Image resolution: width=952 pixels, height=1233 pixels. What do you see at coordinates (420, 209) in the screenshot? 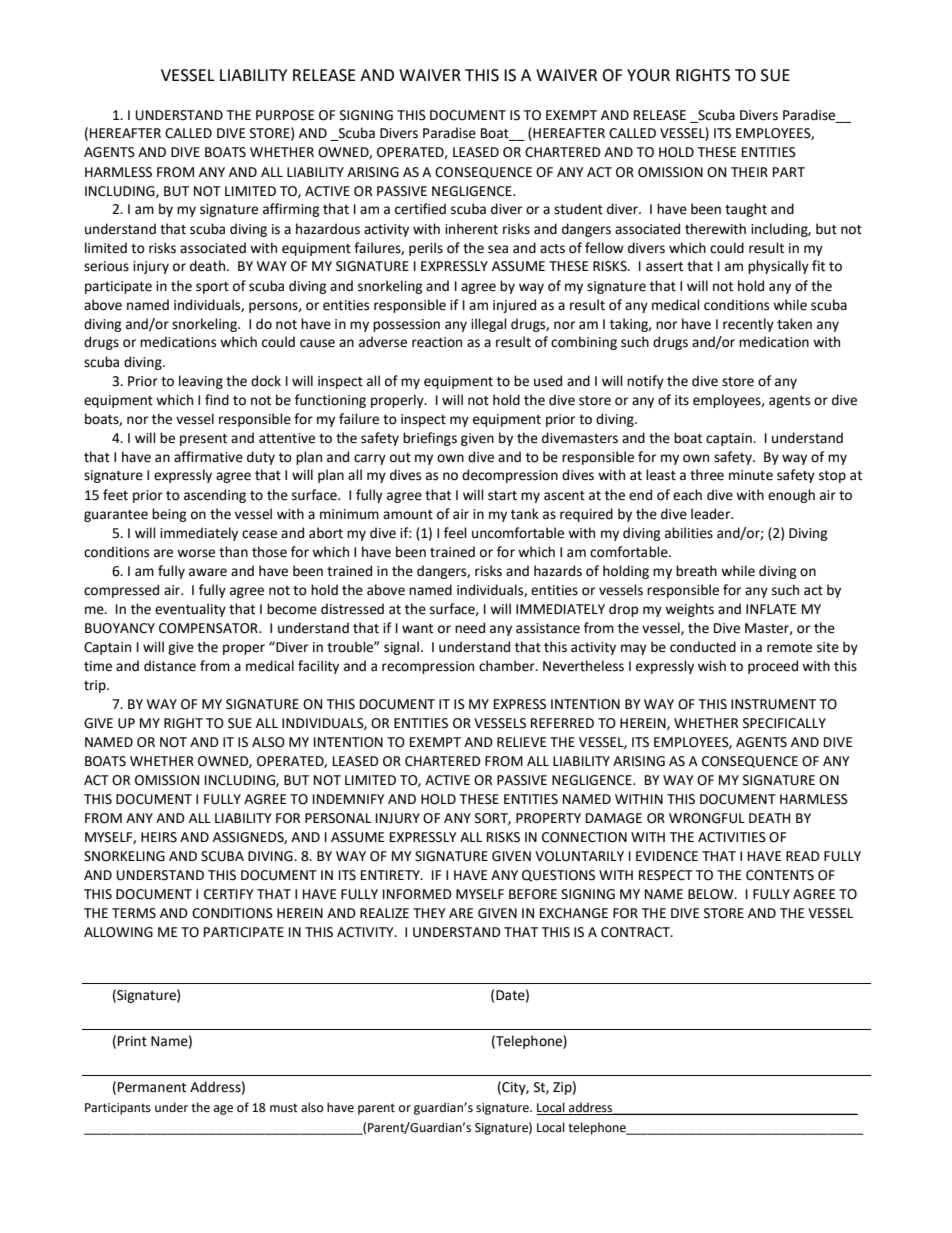
I see `certified` at bounding box center [420, 209].
